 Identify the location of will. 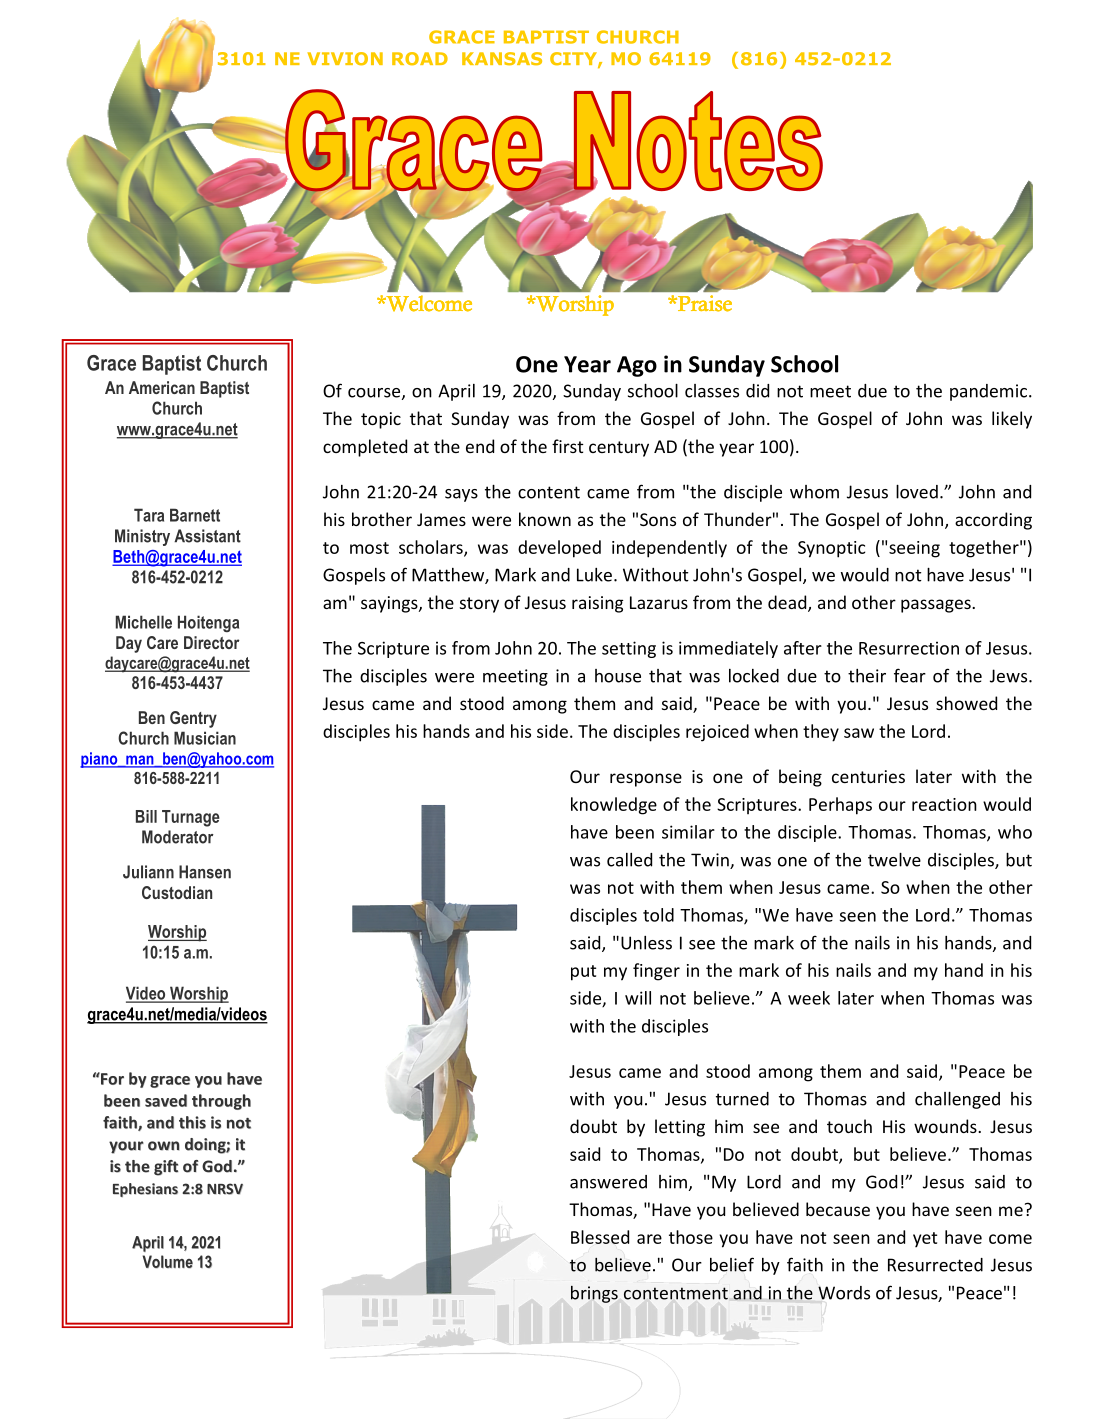
(638, 998).
